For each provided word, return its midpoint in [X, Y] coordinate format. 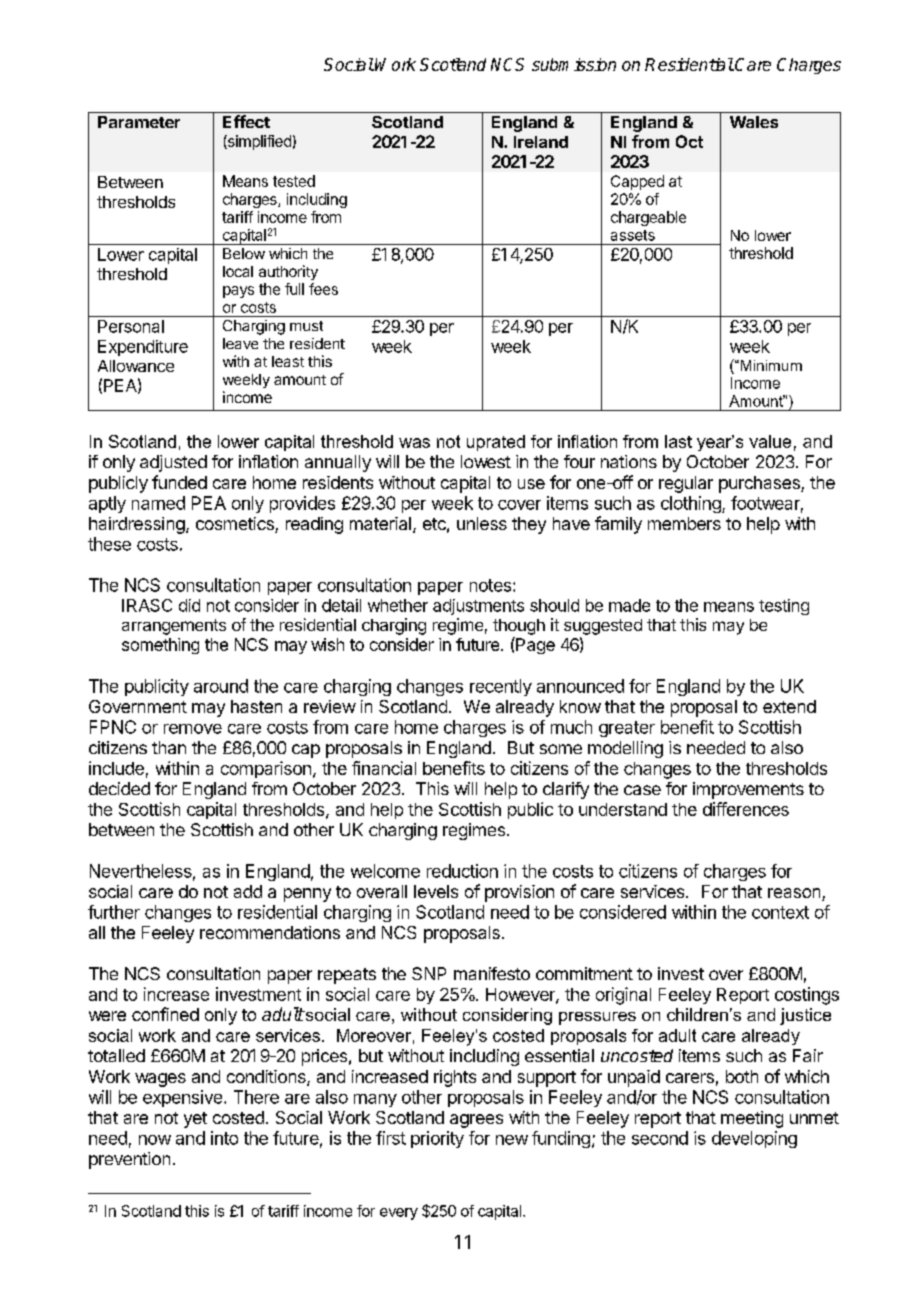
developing [754, 1139]
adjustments [478, 607]
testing [784, 607]
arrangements [174, 627]
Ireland [541, 142]
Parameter [139, 122]
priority [437, 1139]
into [224, 1138]
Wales [754, 122]
